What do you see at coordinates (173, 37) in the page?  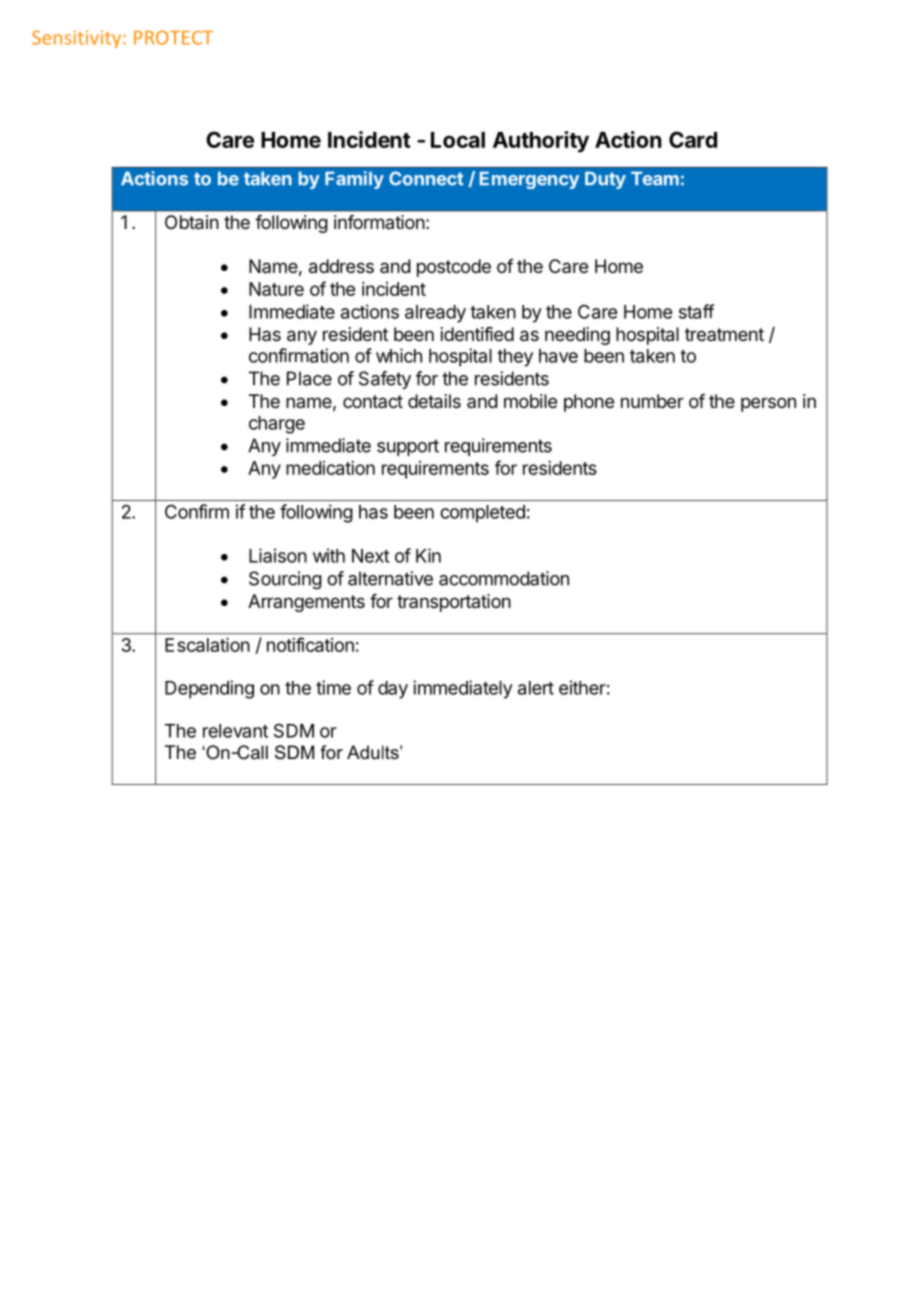 I see `PROTECT` at bounding box center [173, 37].
